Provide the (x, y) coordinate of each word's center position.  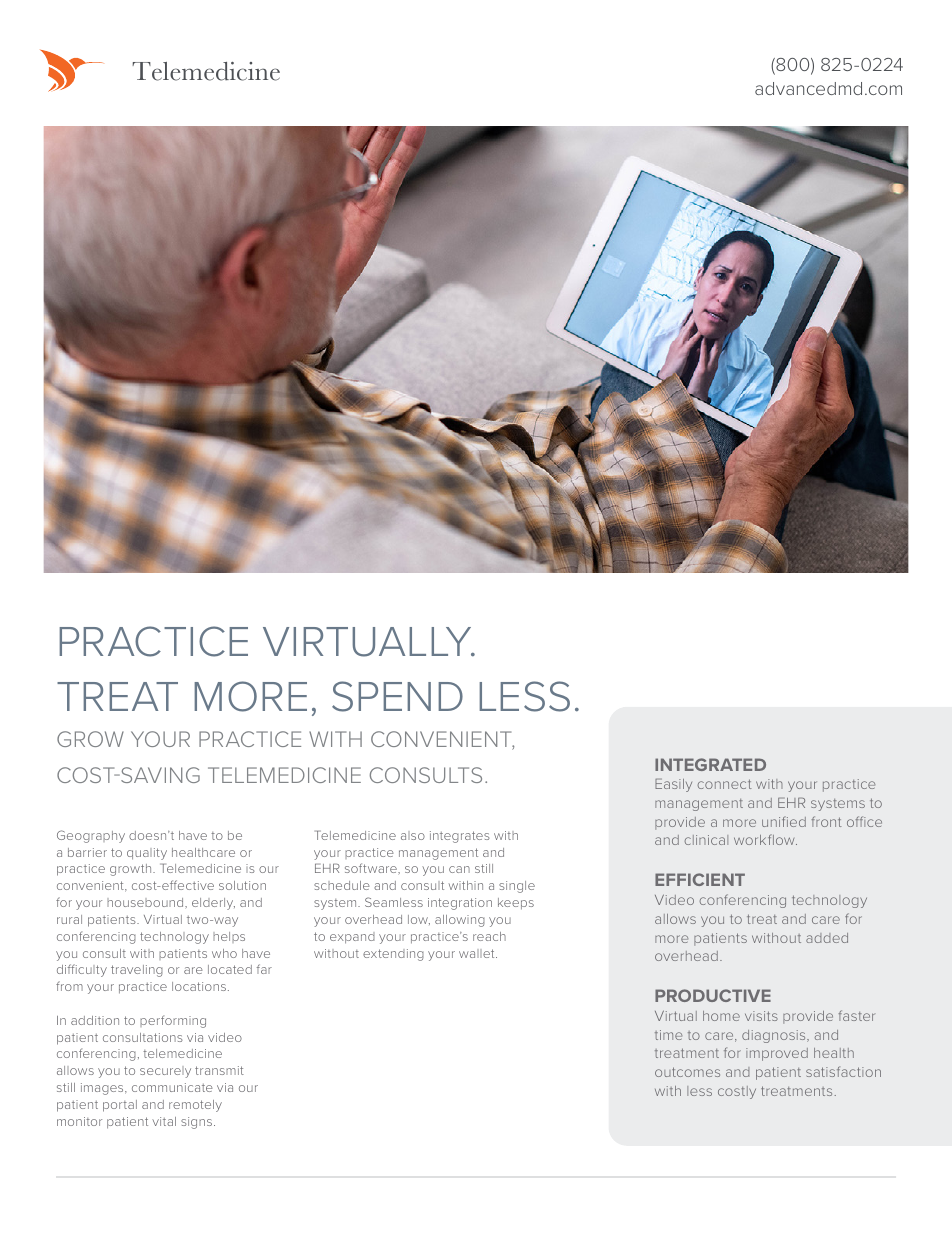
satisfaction (843, 1071)
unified (784, 821)
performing (173, 1021)
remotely (195, 1106)
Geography (91, 836)
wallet (478, 953)
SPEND (397, 696)
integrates (460, 837)
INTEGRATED (710, 764)
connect (724, 784)
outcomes (687, 1072)
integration (460, 904)
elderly (213, 904)
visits (761, 1016)
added (827, 938)
